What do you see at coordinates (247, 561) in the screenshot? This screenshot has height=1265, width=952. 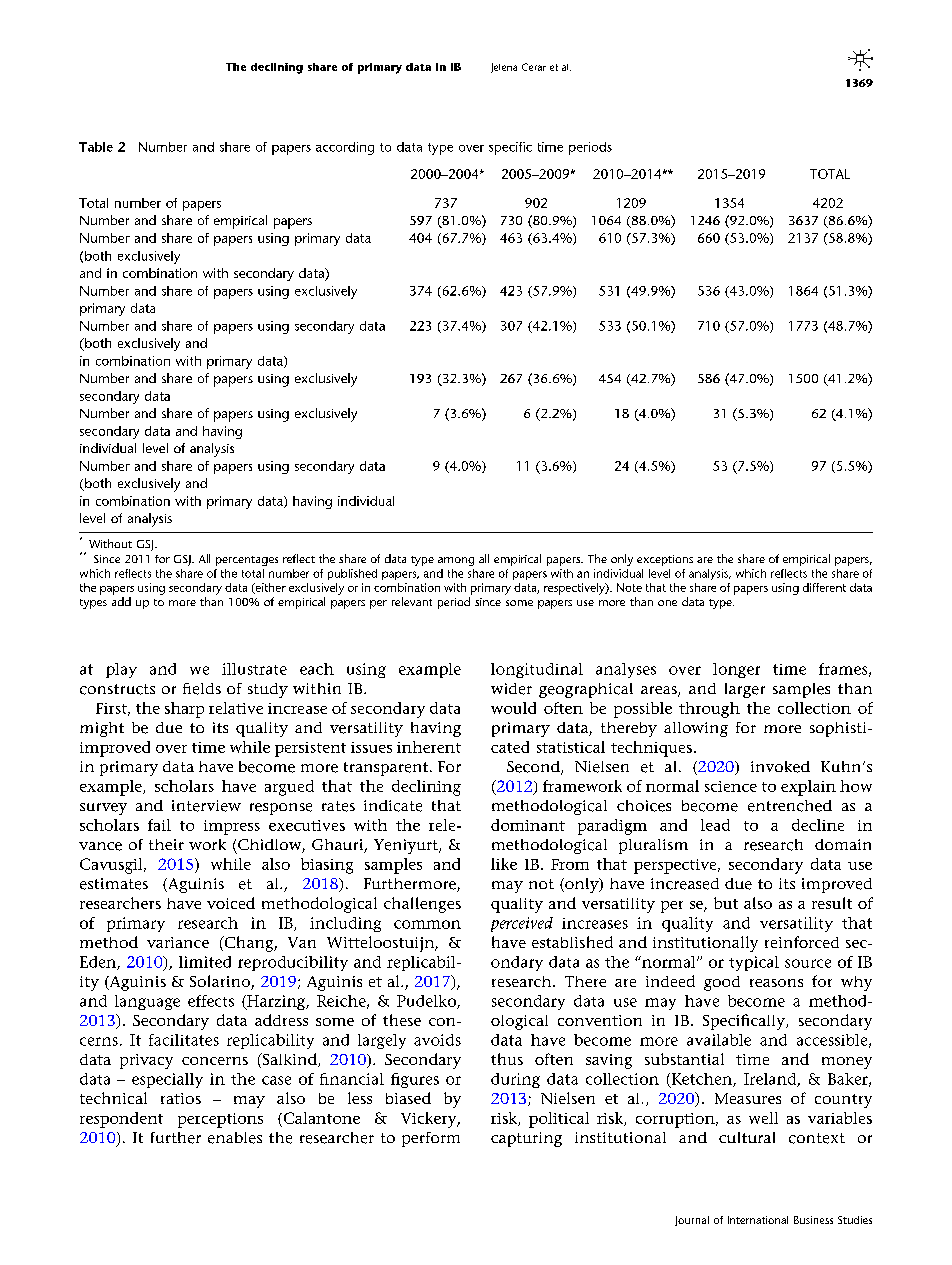 I see `percentages` at bounding box center [247, 561].
